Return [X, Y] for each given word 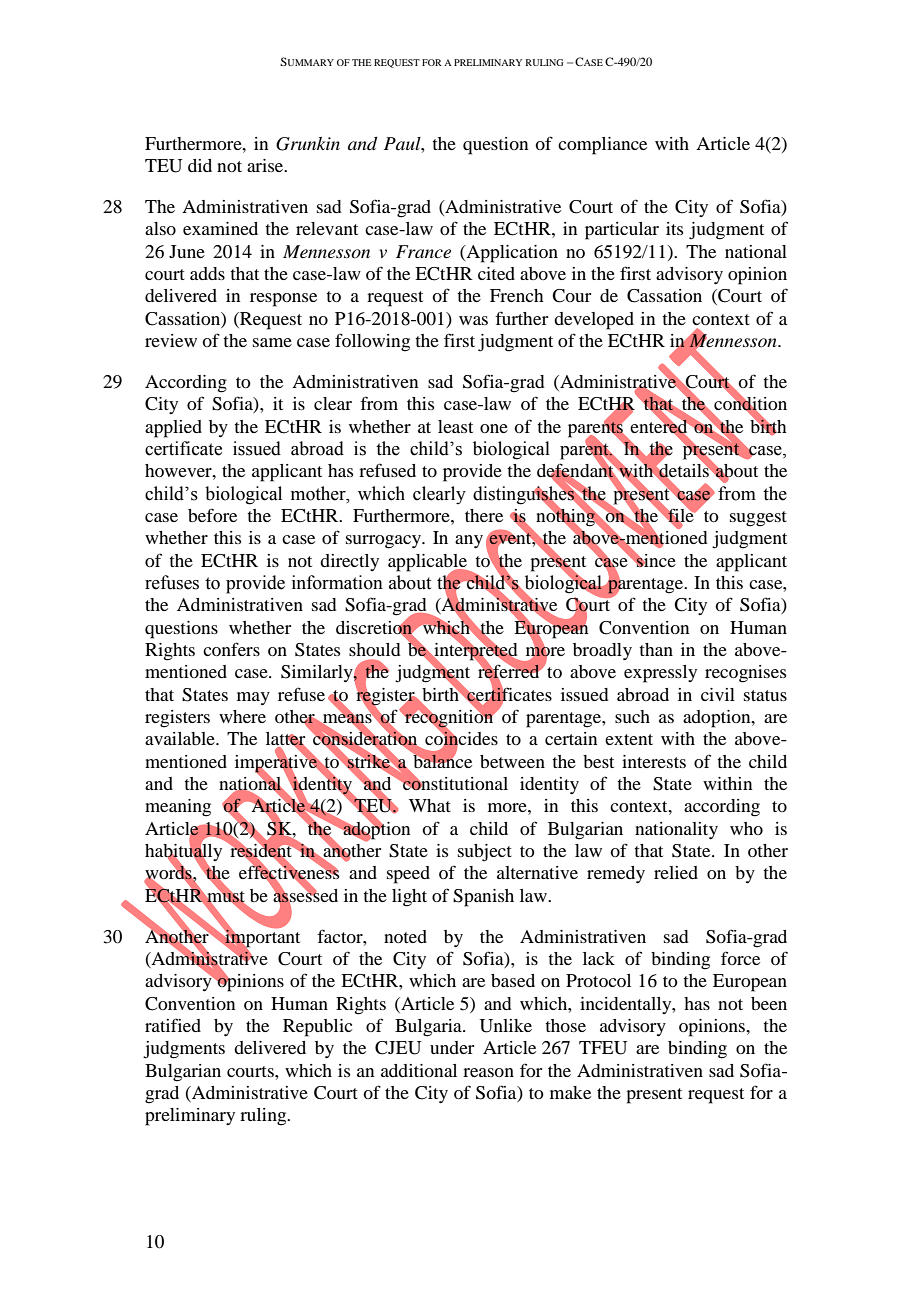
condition [750, 404]
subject [485, 853]
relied [676, 872]
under [452, 1047]
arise [266, 165]
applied [173, 429]
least [455, 426]
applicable [428, 563]
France [423, 251]
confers [231, 649]
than [656, 649]
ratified [173, 1025]
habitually [183, 852]
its [674, 228]
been [769, 1003]
